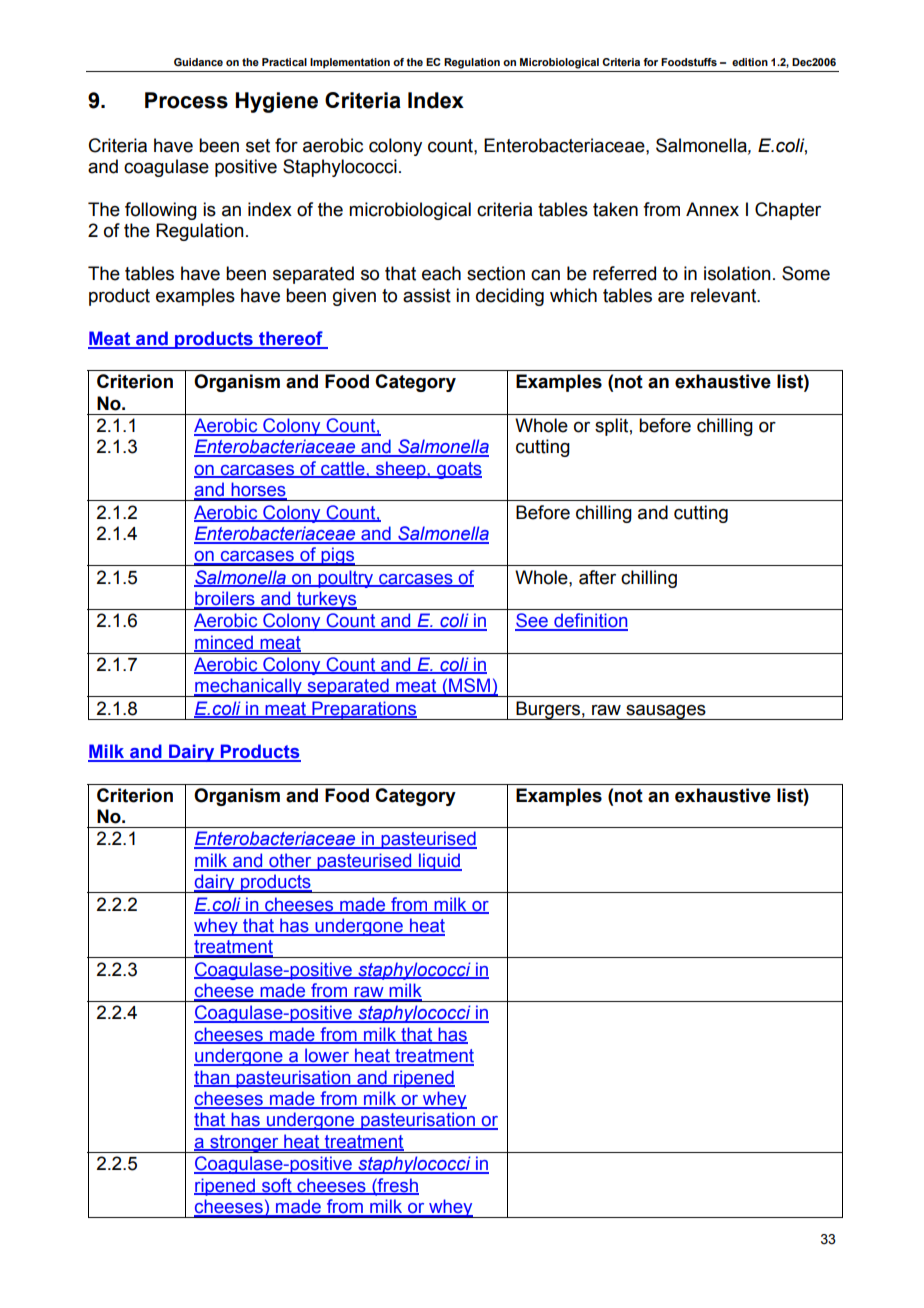  Describe the element at coordinates (290, 861) in the document. I see `other` at that location.
